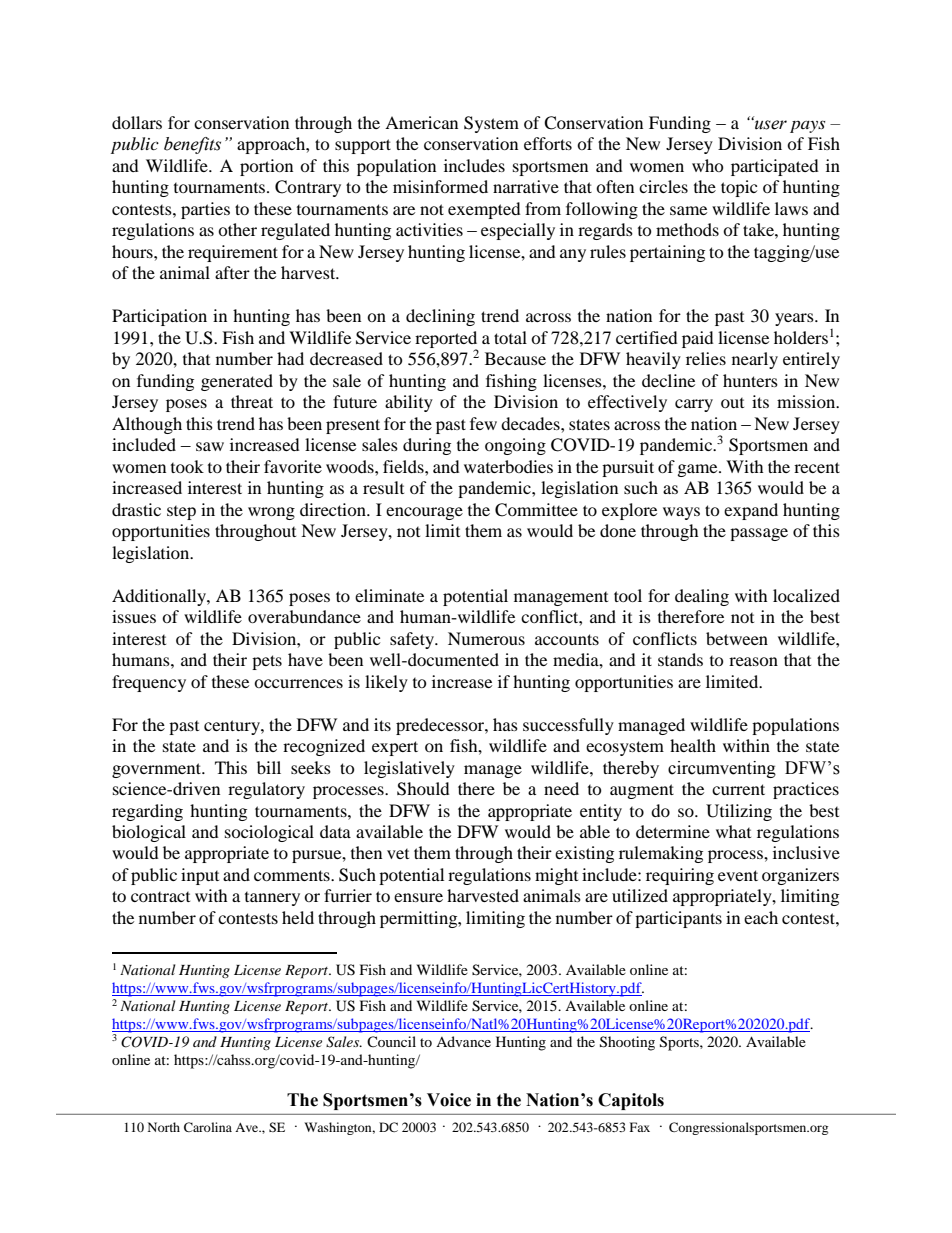 The height and width of the screenshot is (1233, 952). Describe the element at coordinates (708, 165) in the screenshot. I see `who` at that location.
